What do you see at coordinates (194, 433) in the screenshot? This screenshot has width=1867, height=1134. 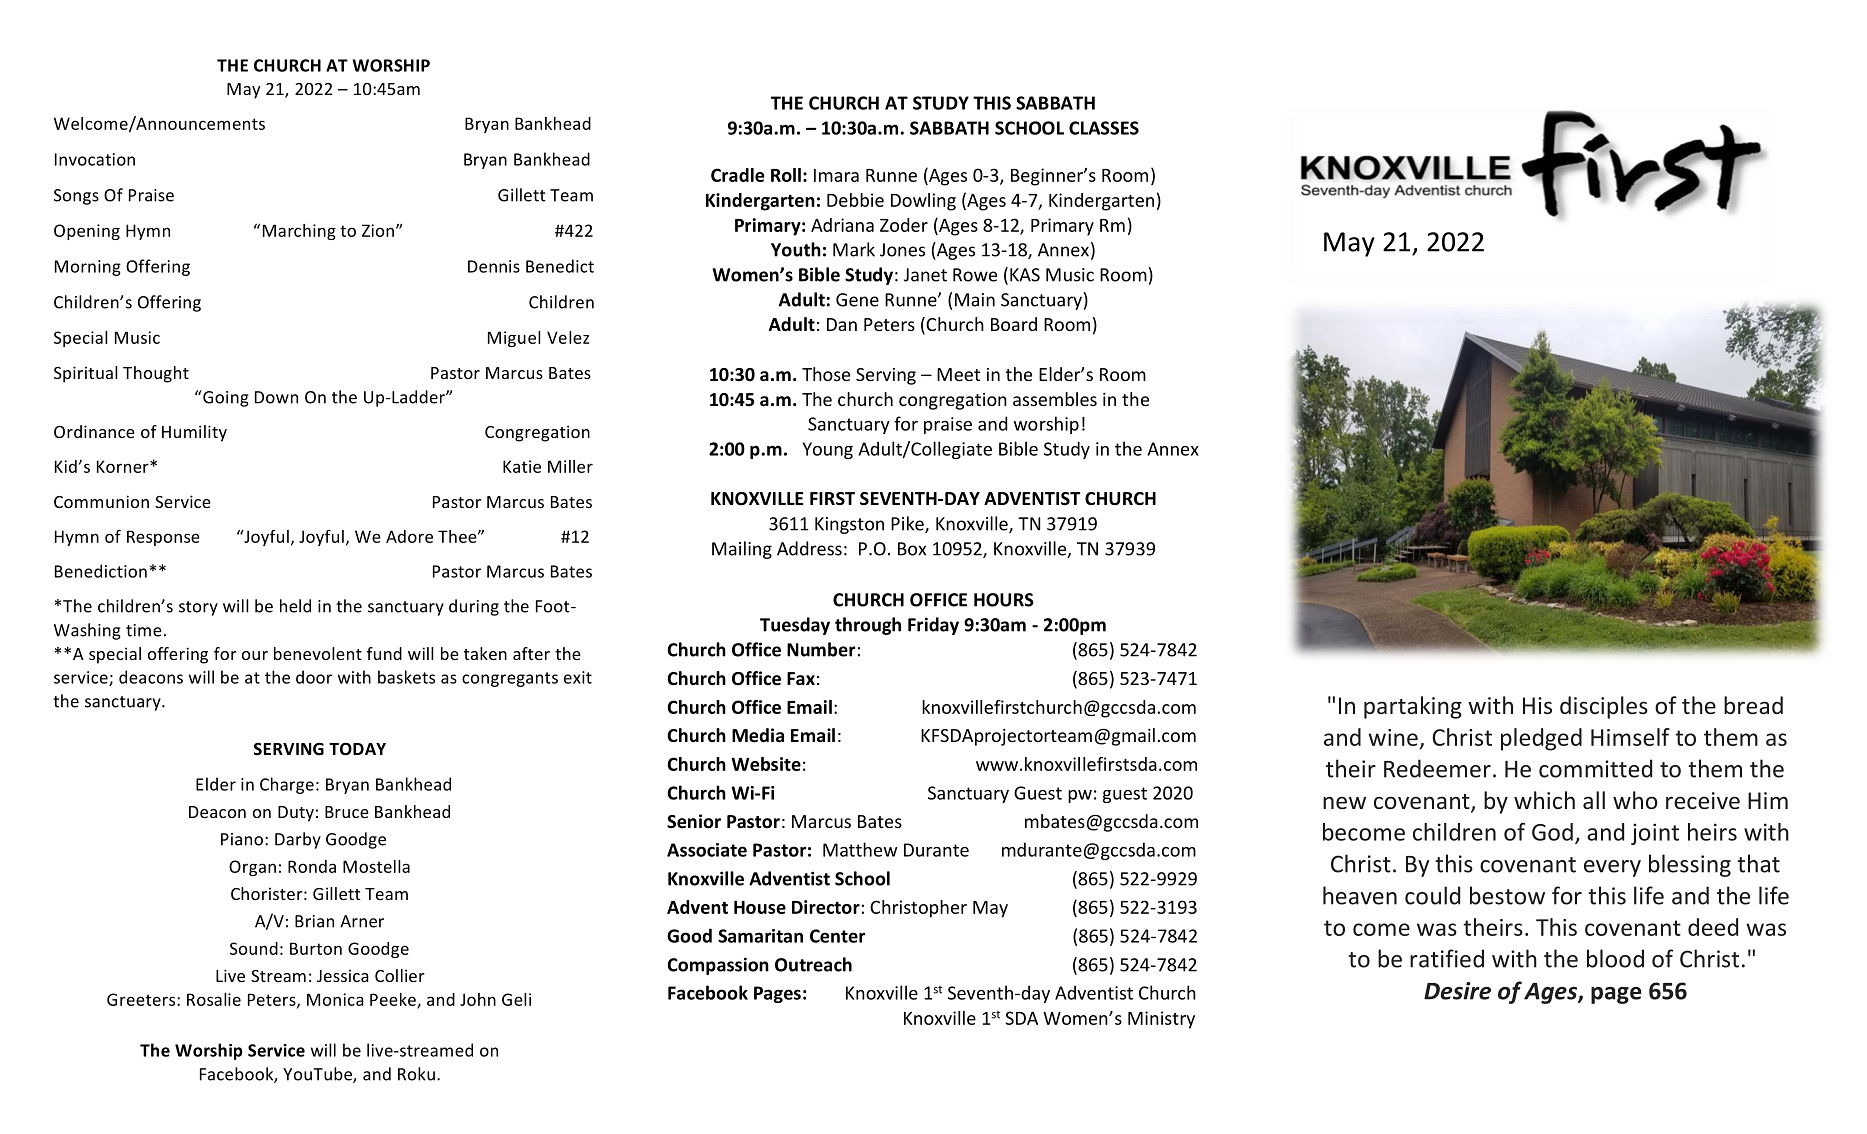 I see `Humility` at bounding box center [194, 433].
